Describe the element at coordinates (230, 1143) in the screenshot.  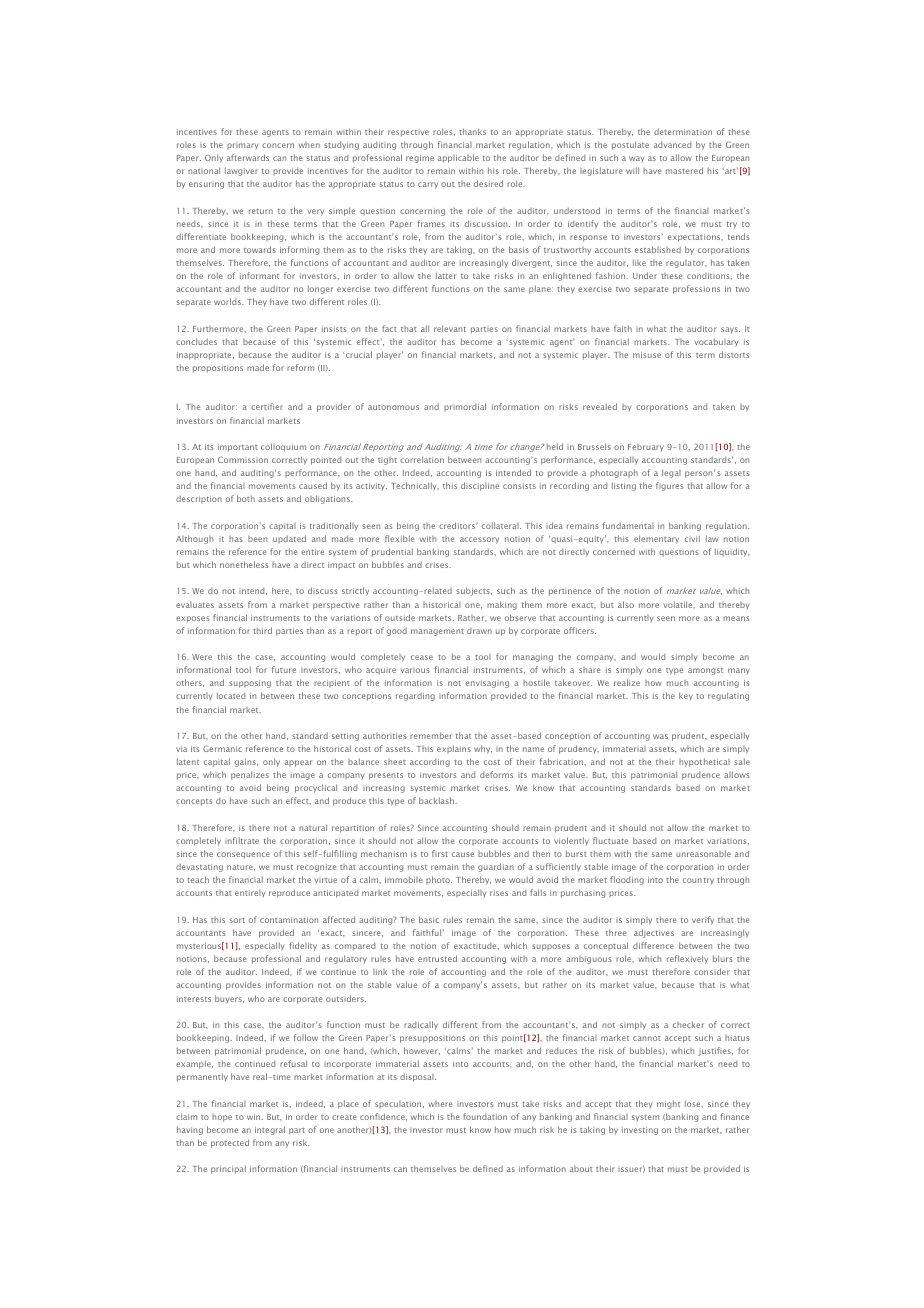
I see `protected` at that location.
